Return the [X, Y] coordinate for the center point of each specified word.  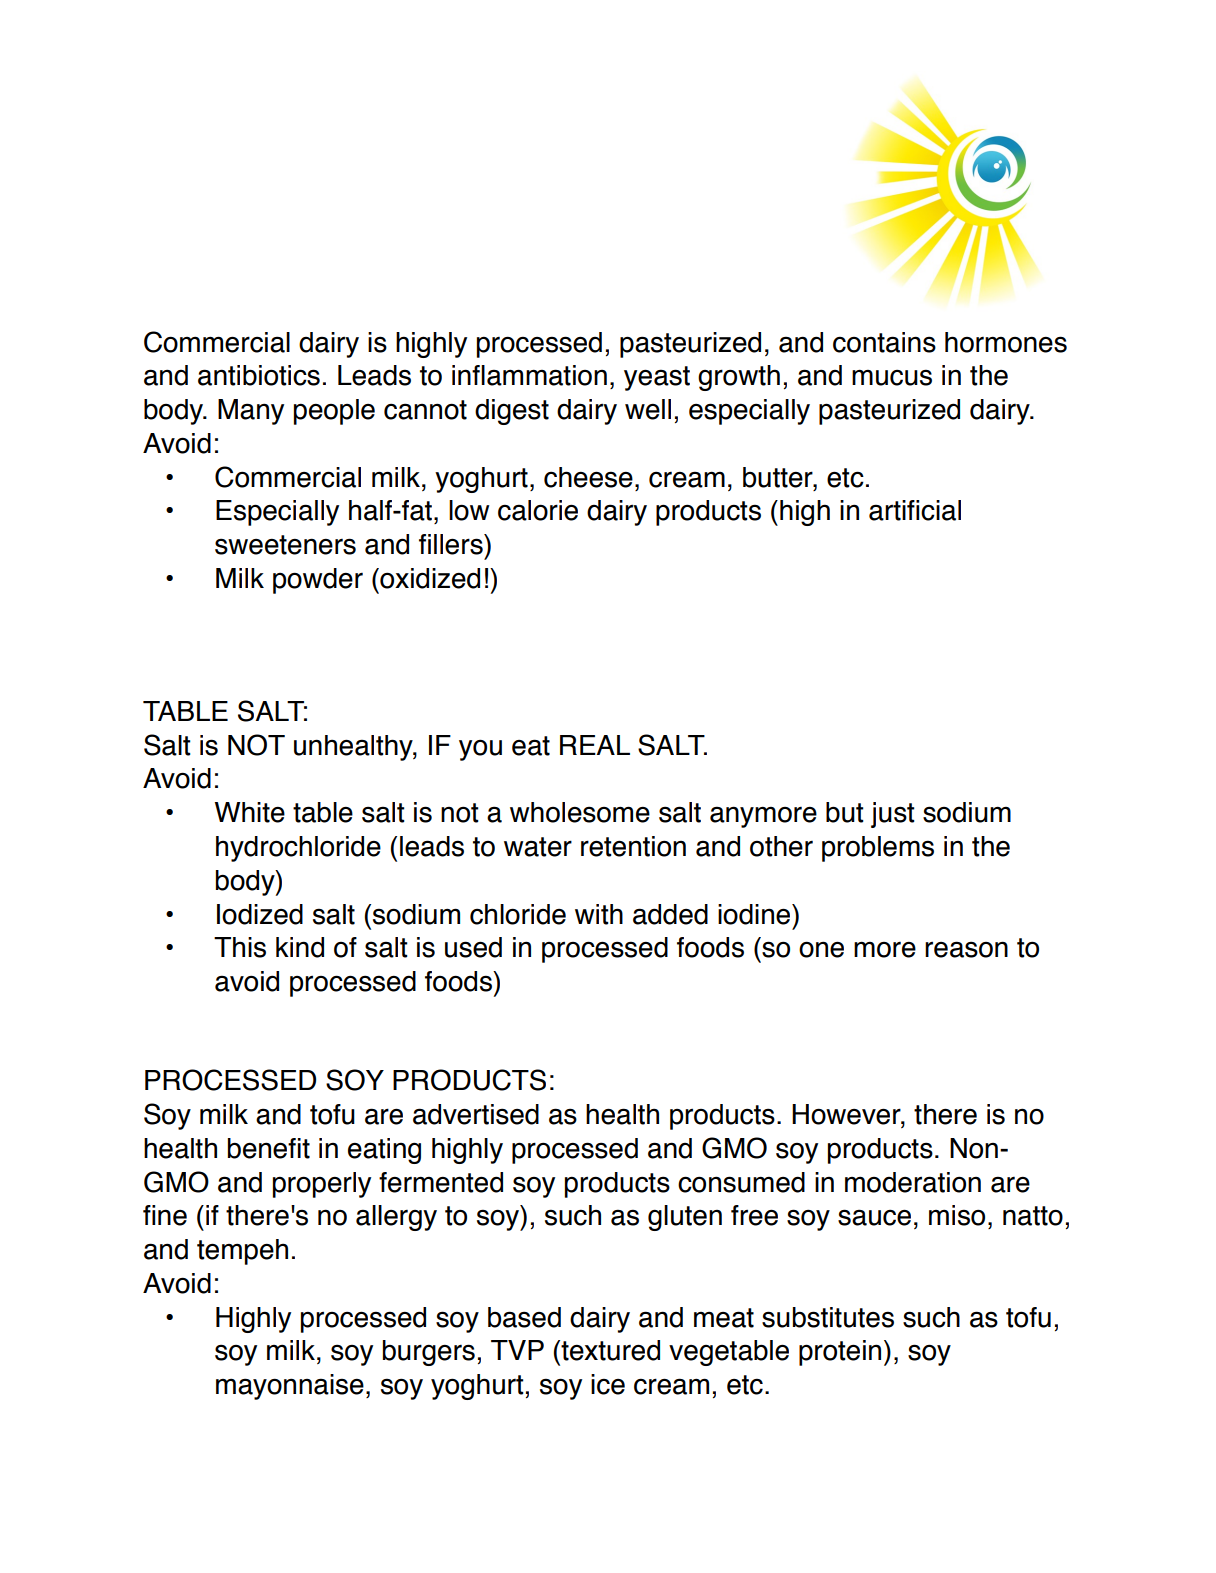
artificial [915, 510]
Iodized [260, 914]
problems [878, 849]
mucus [892, 377]
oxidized [429, 578]
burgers [429, 1353]
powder [318, 581]
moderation [913, 1182]
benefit [269, 1148]
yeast [657, 378]
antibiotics [259, 375]
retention [633, 846]
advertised [476, 1114]
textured [609, 1350]
